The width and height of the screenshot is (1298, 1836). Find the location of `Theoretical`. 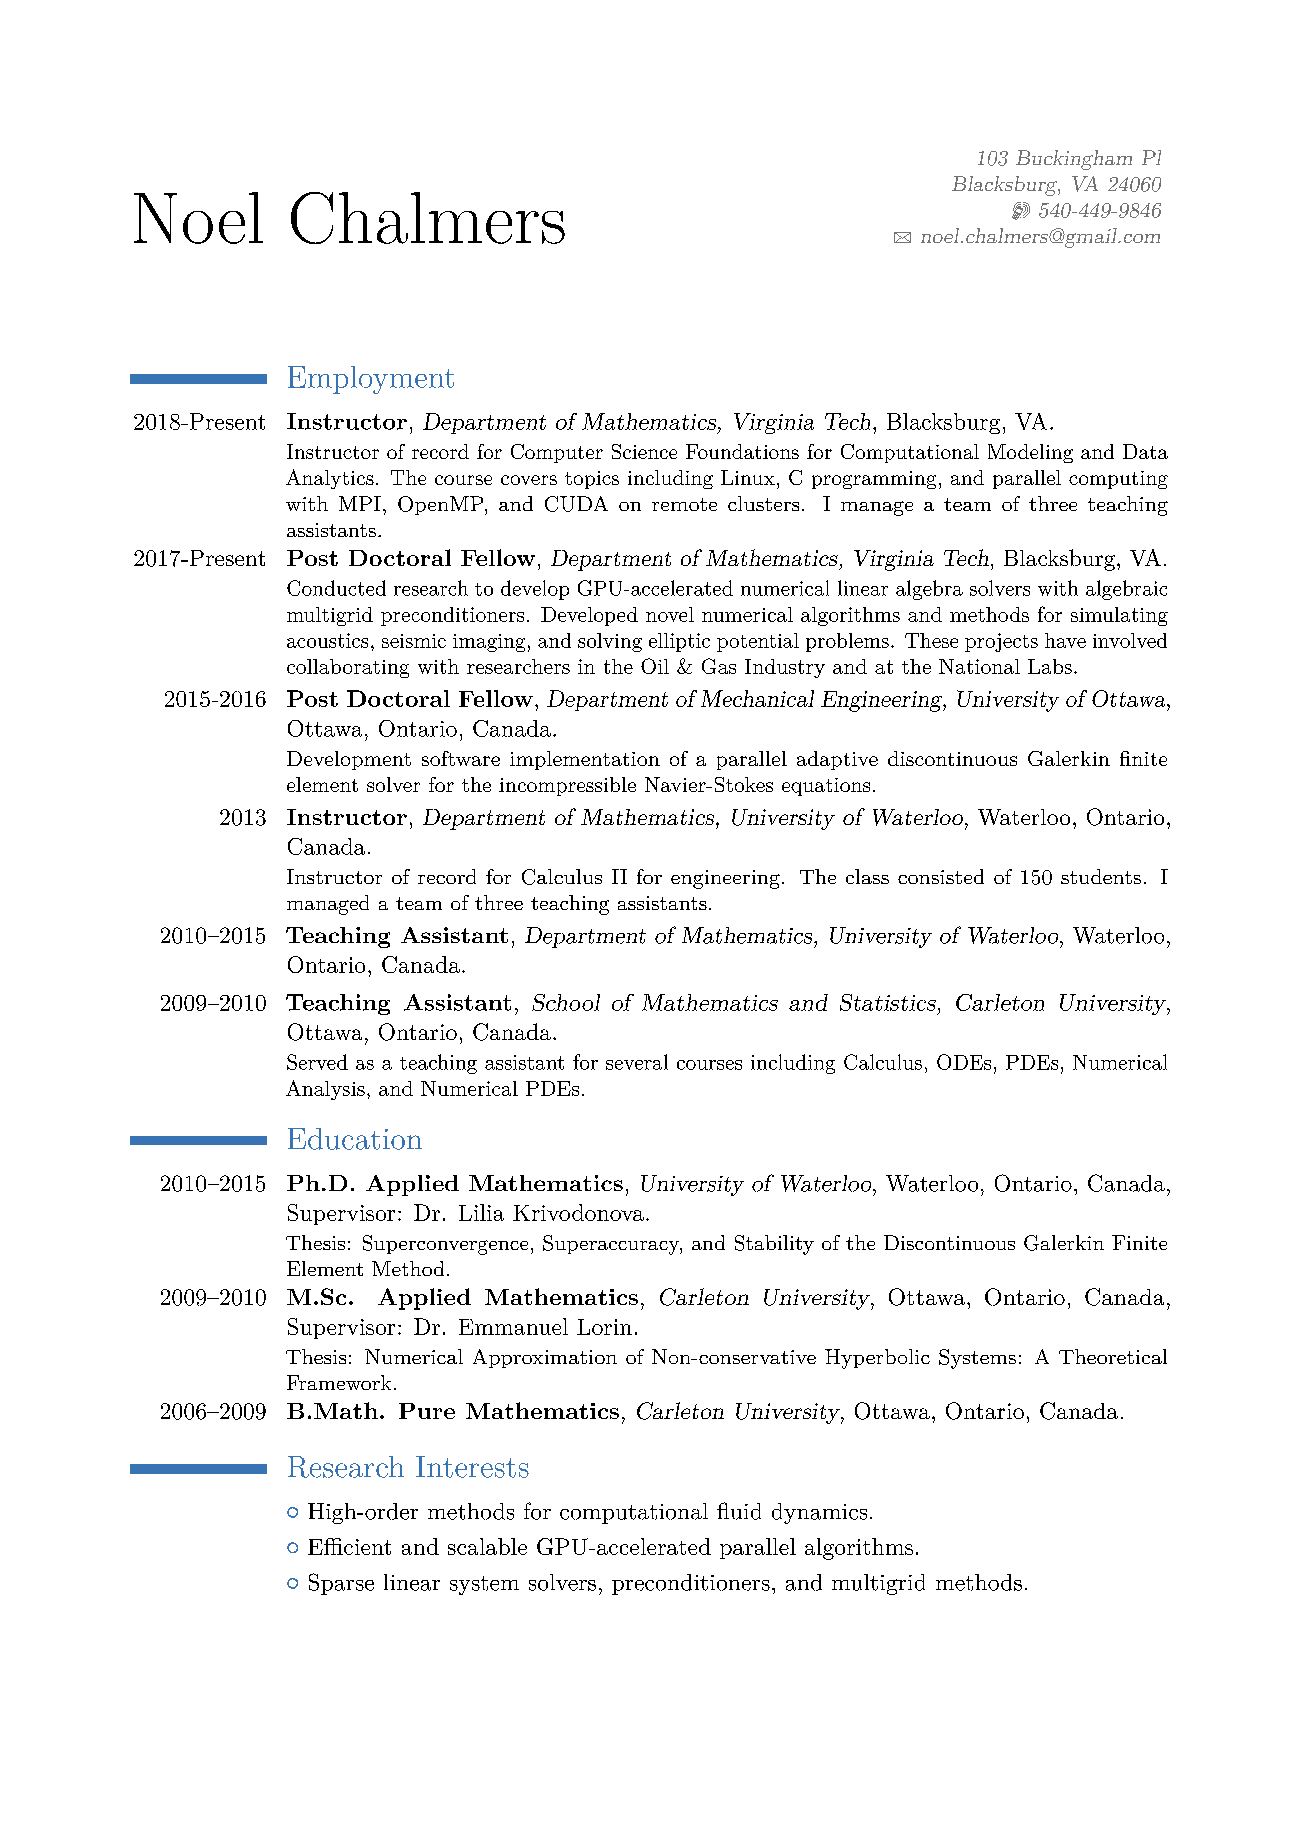

Theoretical is located at coordinates (1113, 1356).
